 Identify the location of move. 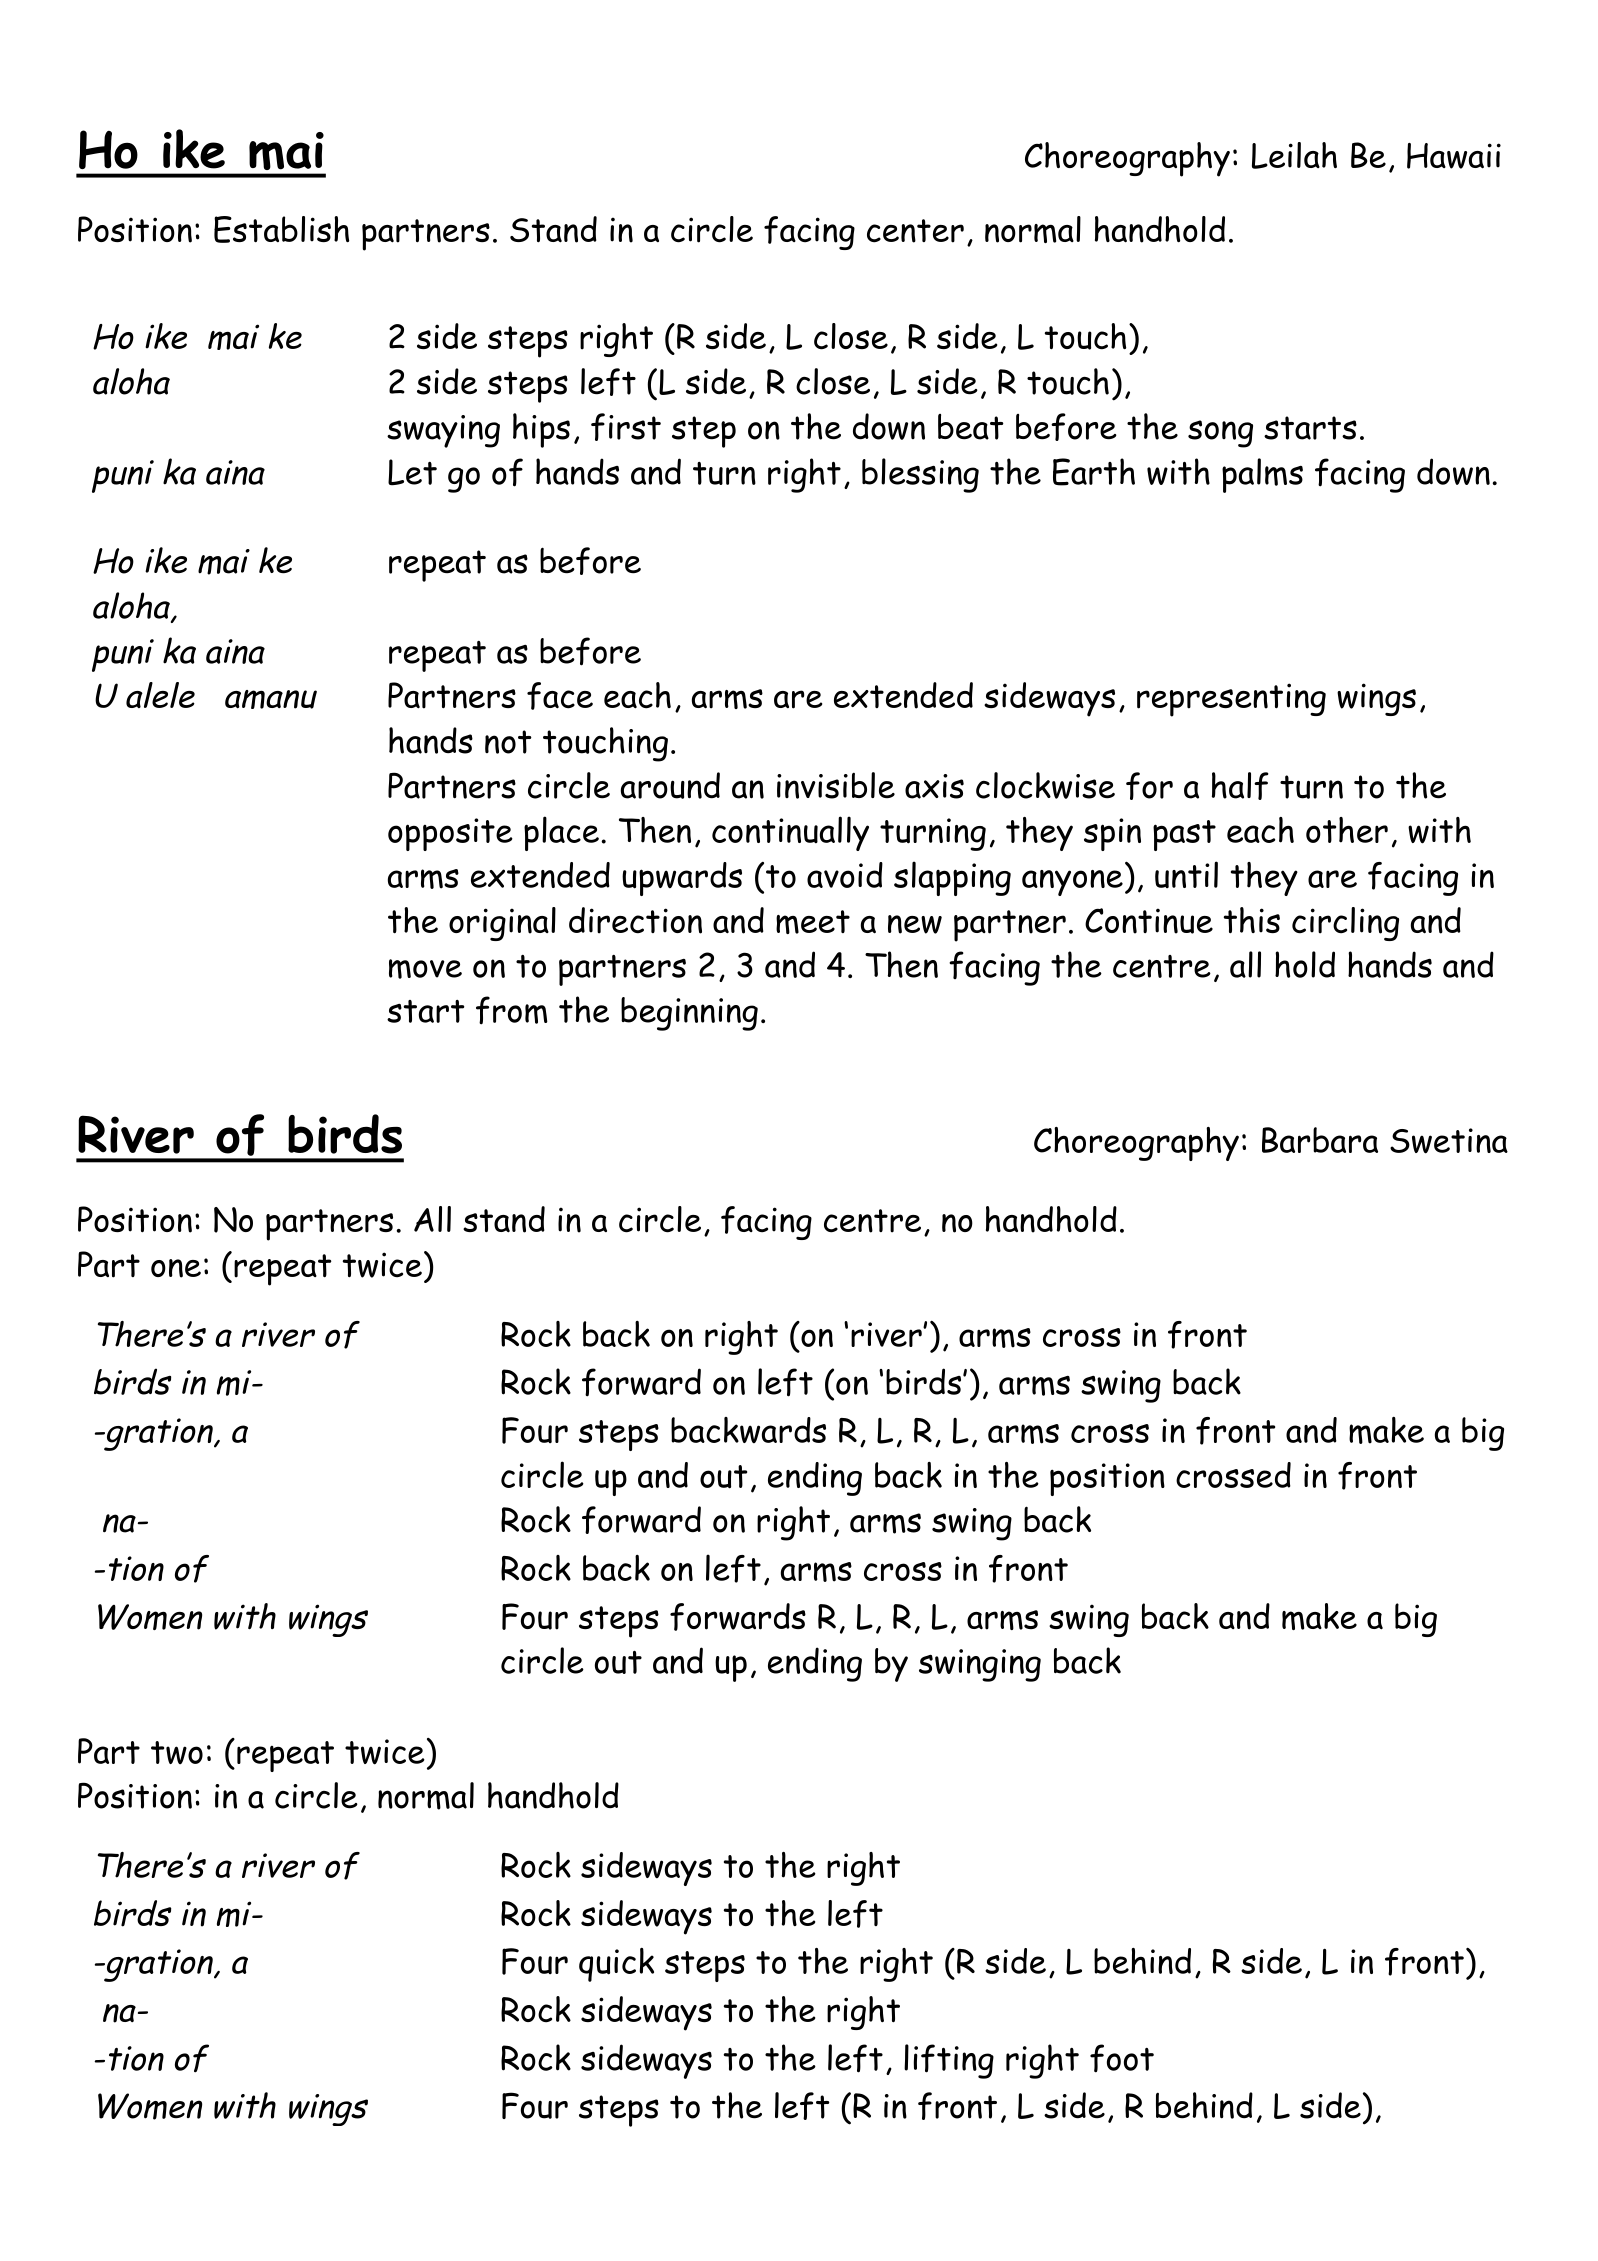
(425, 969).
